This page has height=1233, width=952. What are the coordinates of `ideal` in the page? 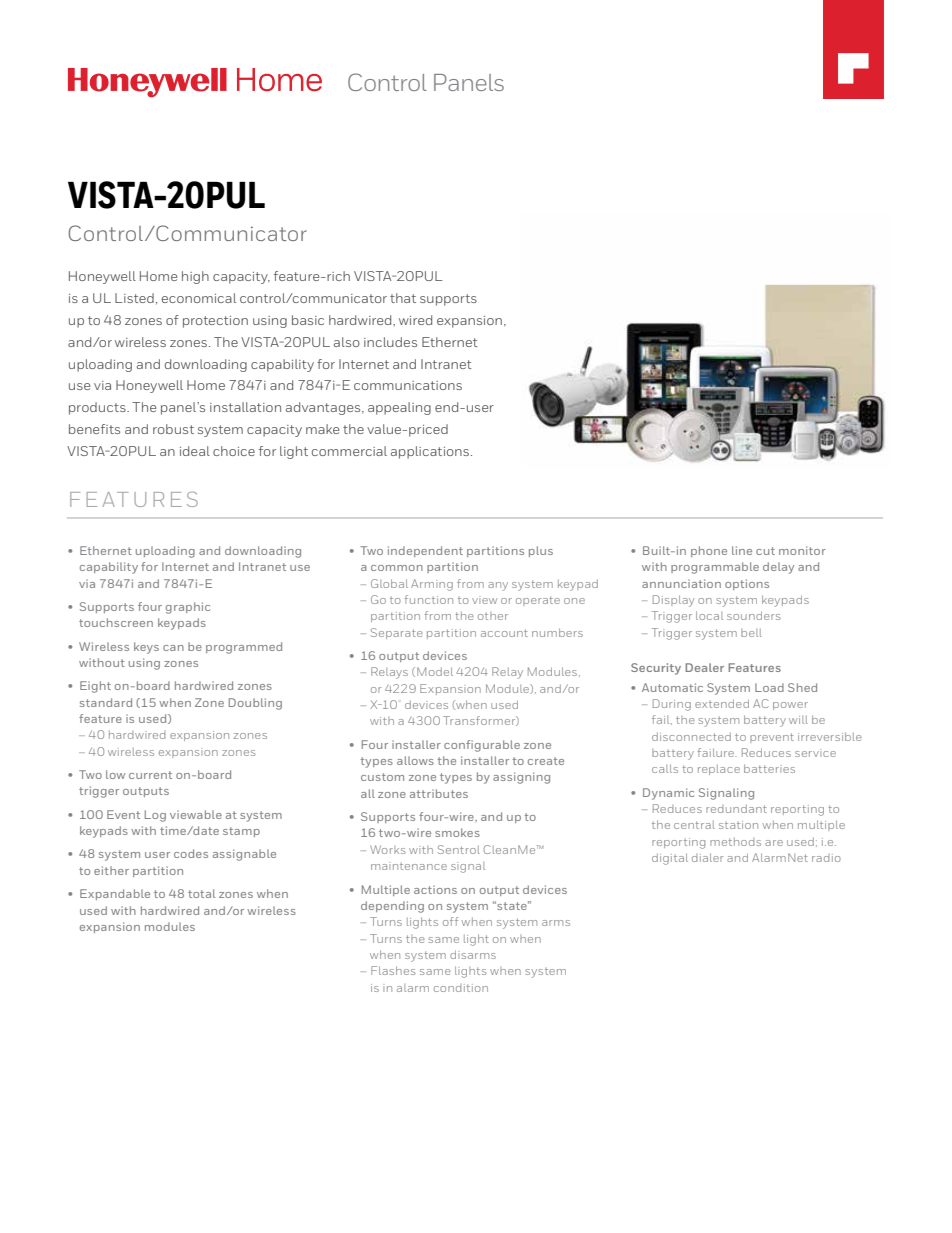 It's located at (195, 451).
